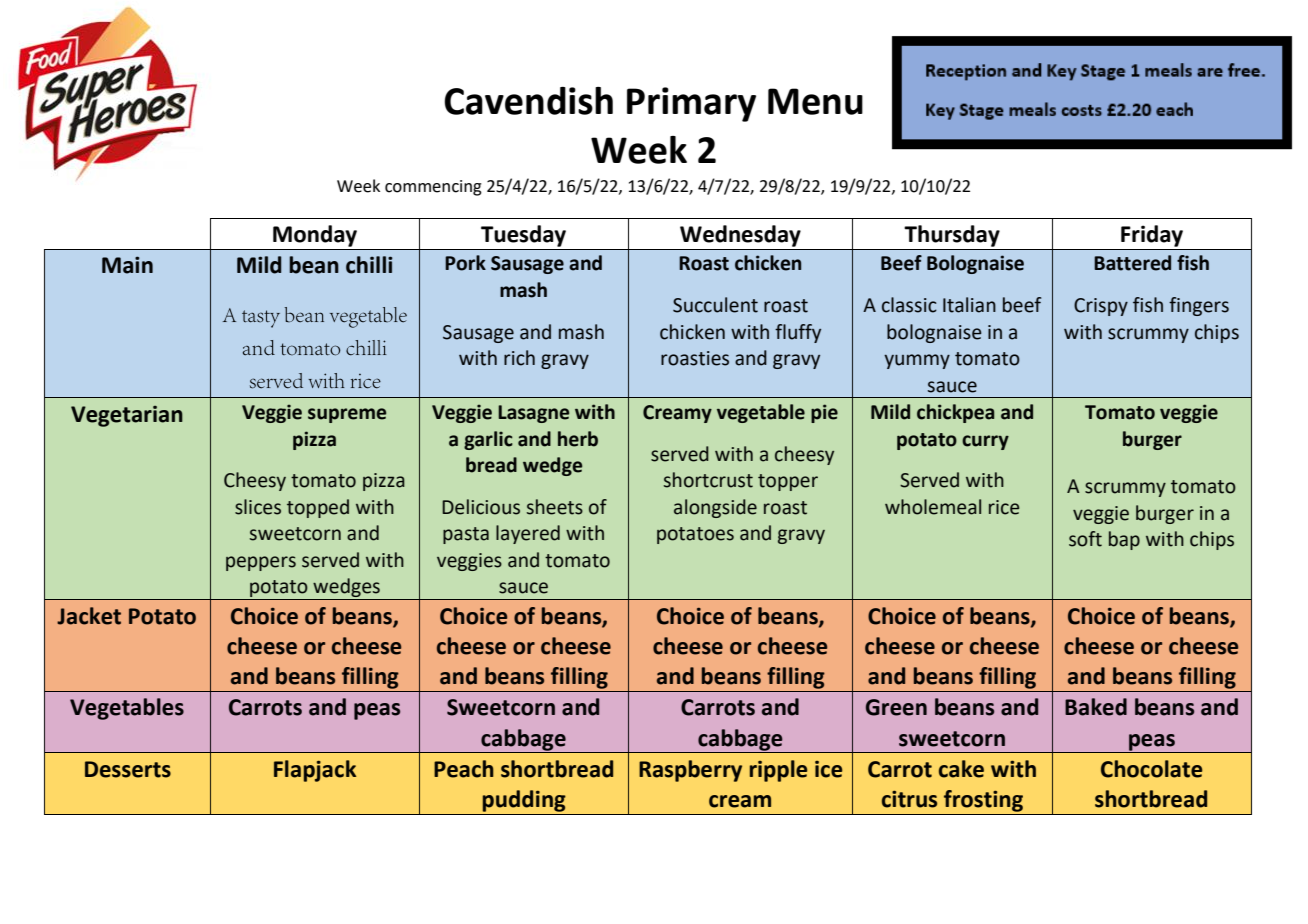  I want to click on commencing, so click(433, 188).
